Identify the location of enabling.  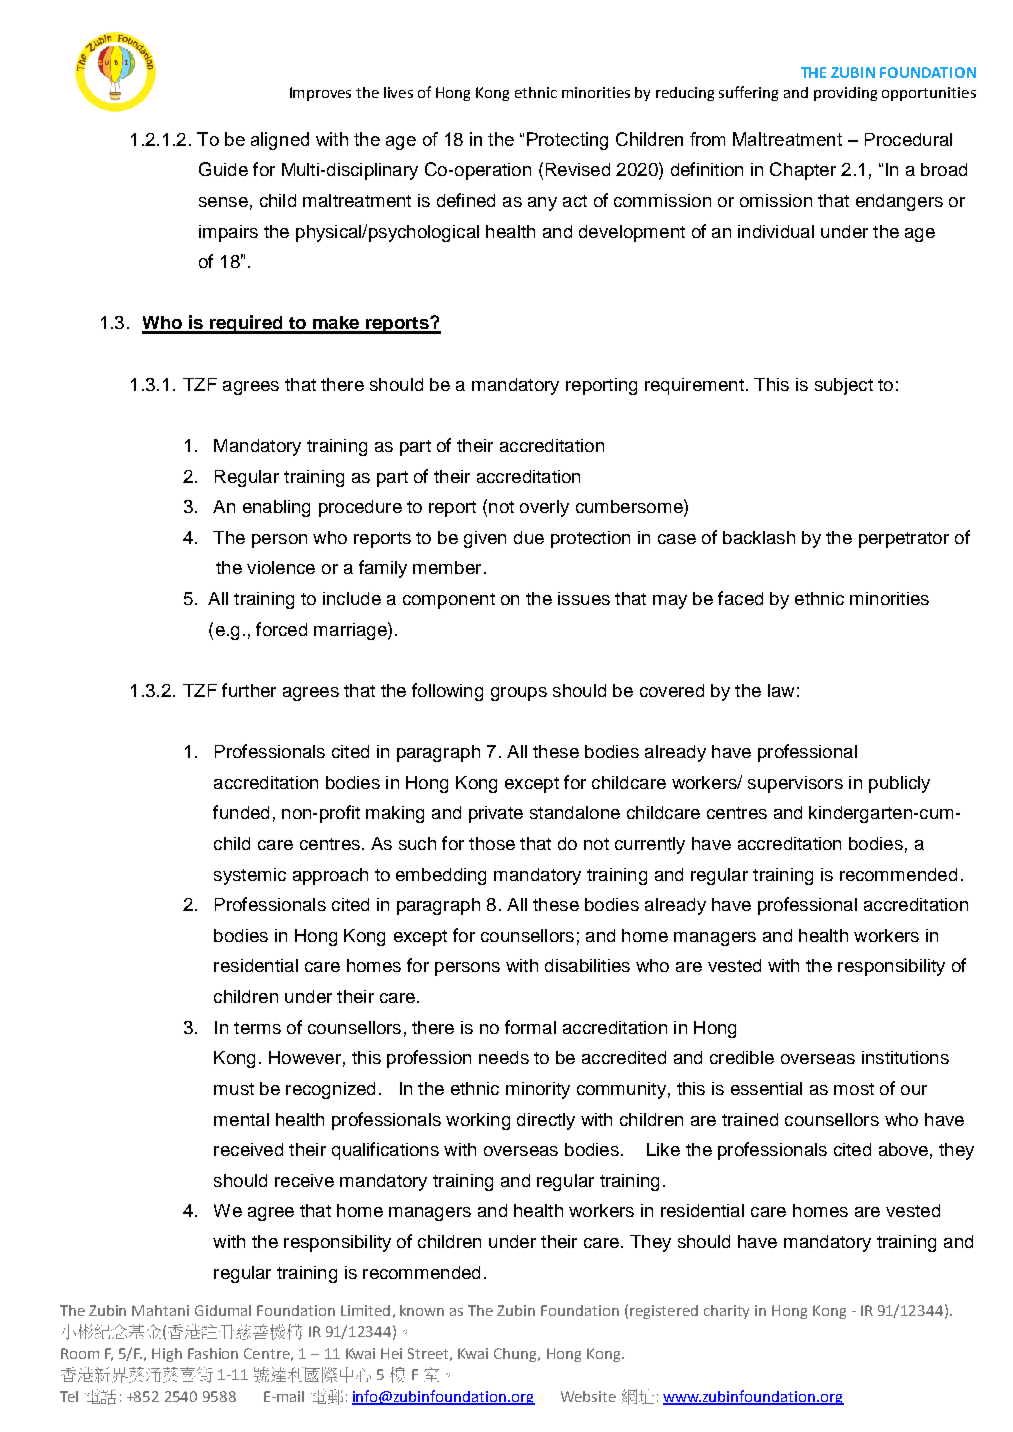
(276, 508).
